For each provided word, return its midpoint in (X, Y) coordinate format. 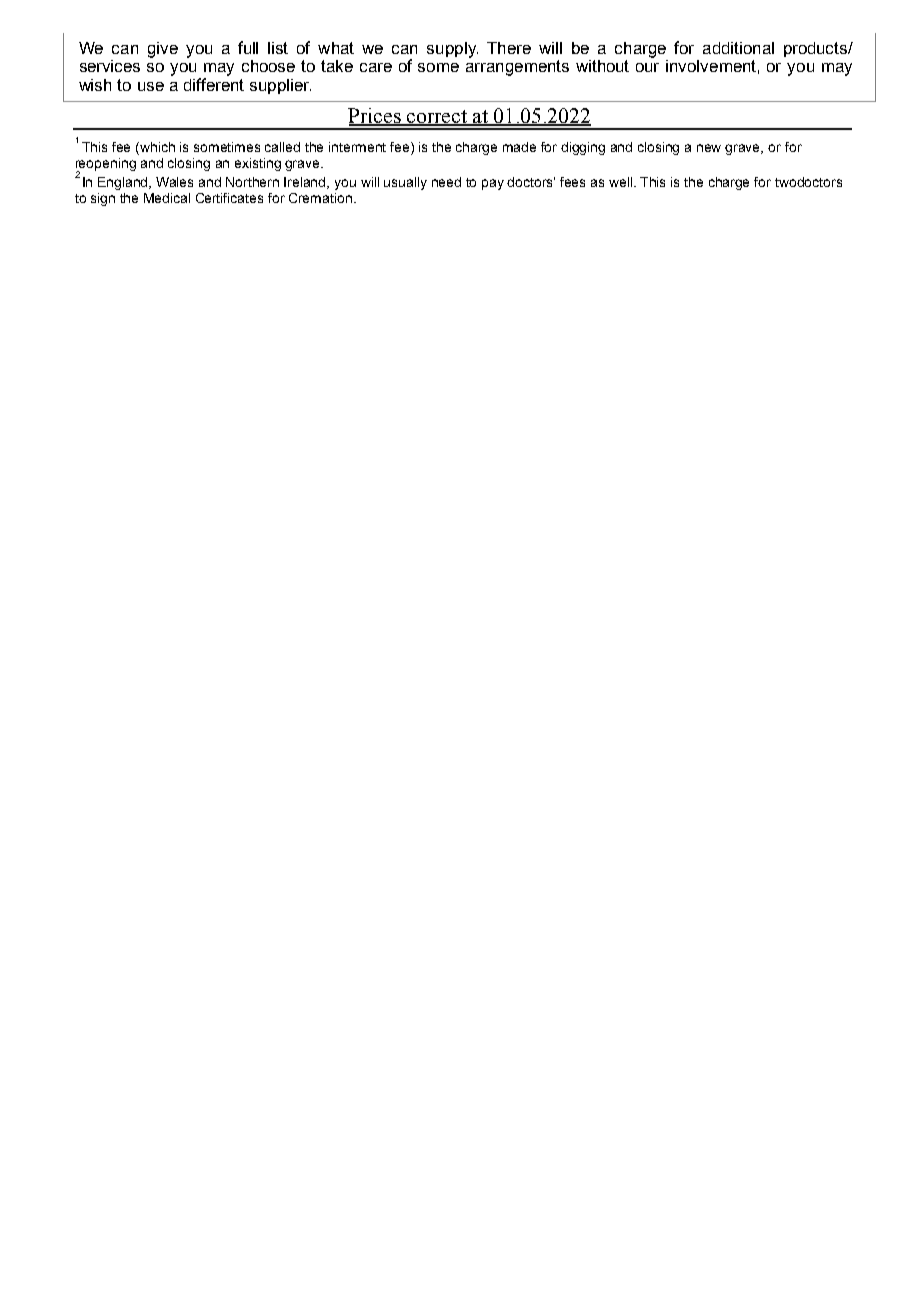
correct (437, 117)
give (163, 50)
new (709, 148)
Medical (167, 198)
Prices (375, 116)
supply (452, 50)
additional (738, 48)
